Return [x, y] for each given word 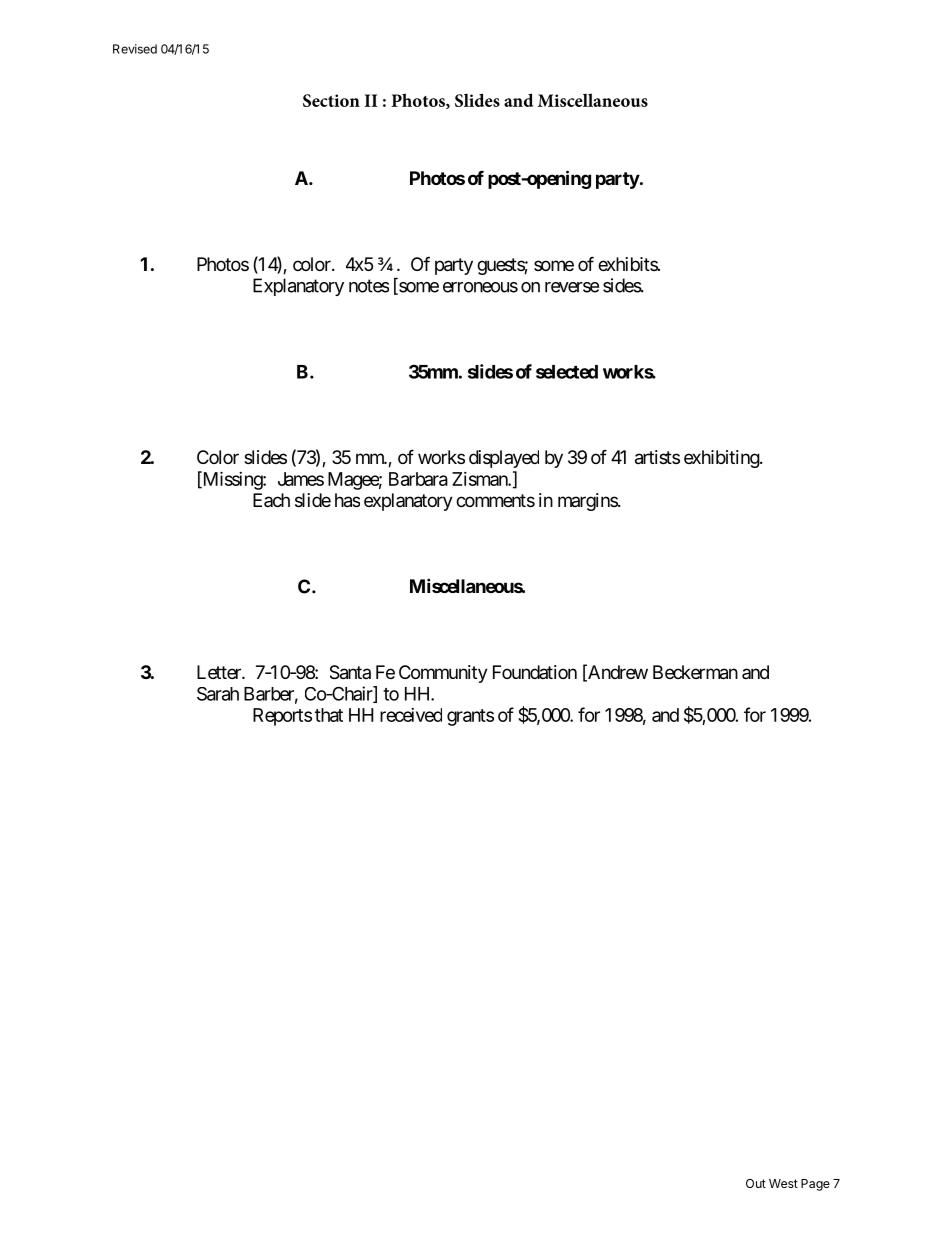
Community [443, 674]
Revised [135, 49]
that [329, 715]
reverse [572, 287]
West [783, 1183]
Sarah [218, 694]
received [411, 715]
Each [271, 500]
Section [331, 100]
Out [756, 1183]
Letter [220, 672]
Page [815, 1185]
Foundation [535, 672]
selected [567, 372]
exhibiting [722, 459]
